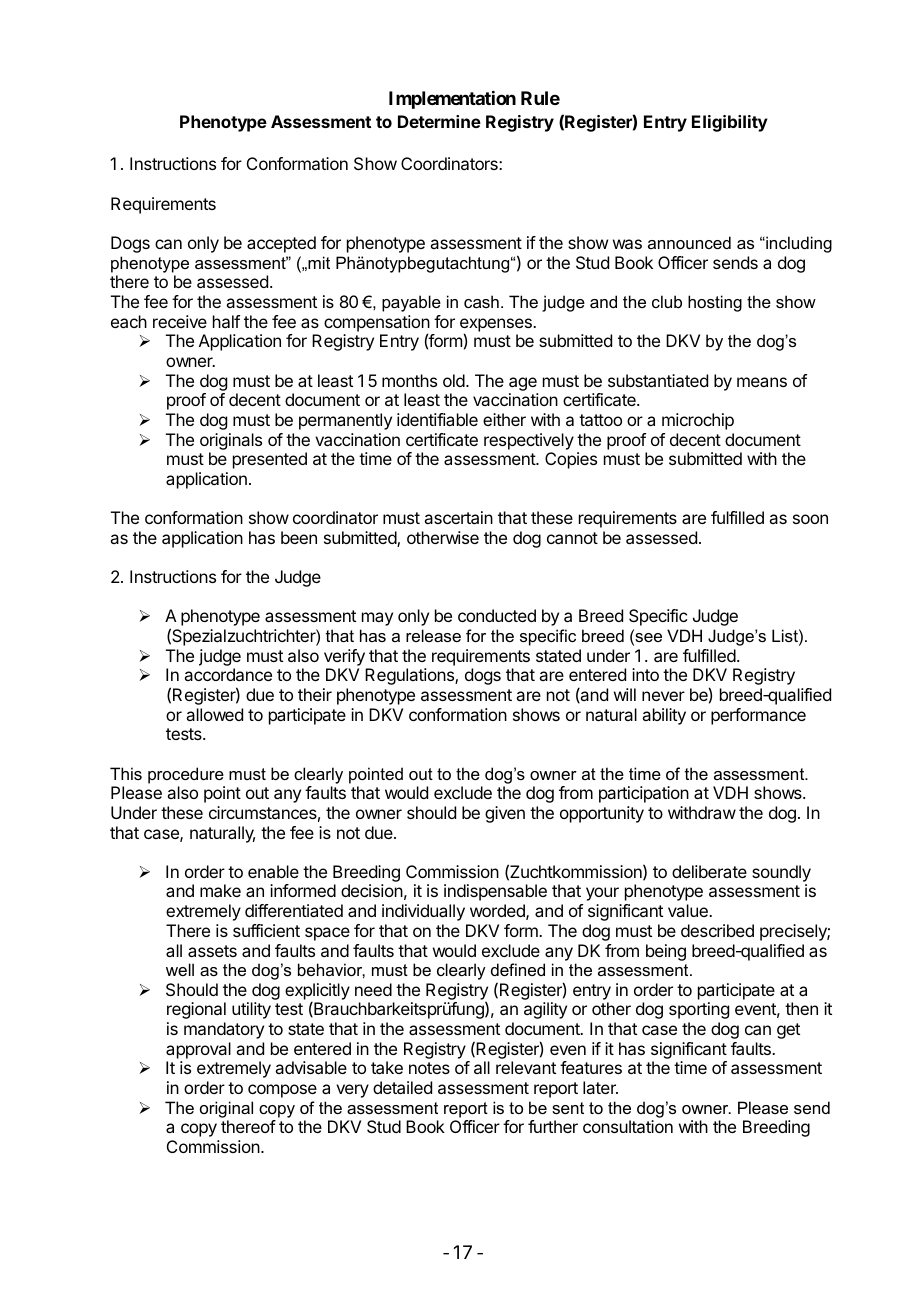 This screenshot has width=924, height=1308. What do you see at coordinates (698, 421) in the screenshot?
I see `microchip` at bounding box center [698, 421].
